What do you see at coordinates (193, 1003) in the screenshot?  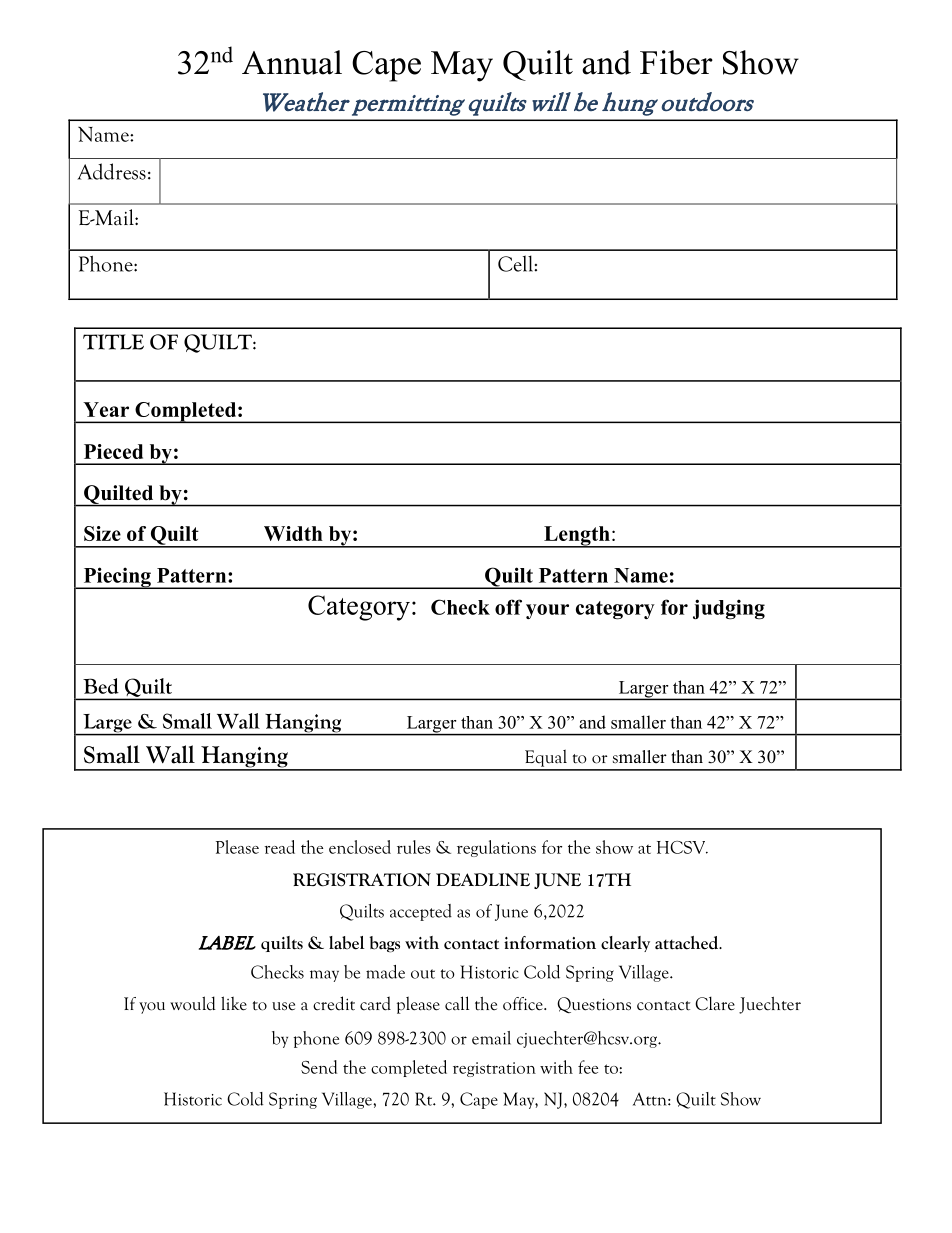 I see `would` at bounding box center [193, 1003].
